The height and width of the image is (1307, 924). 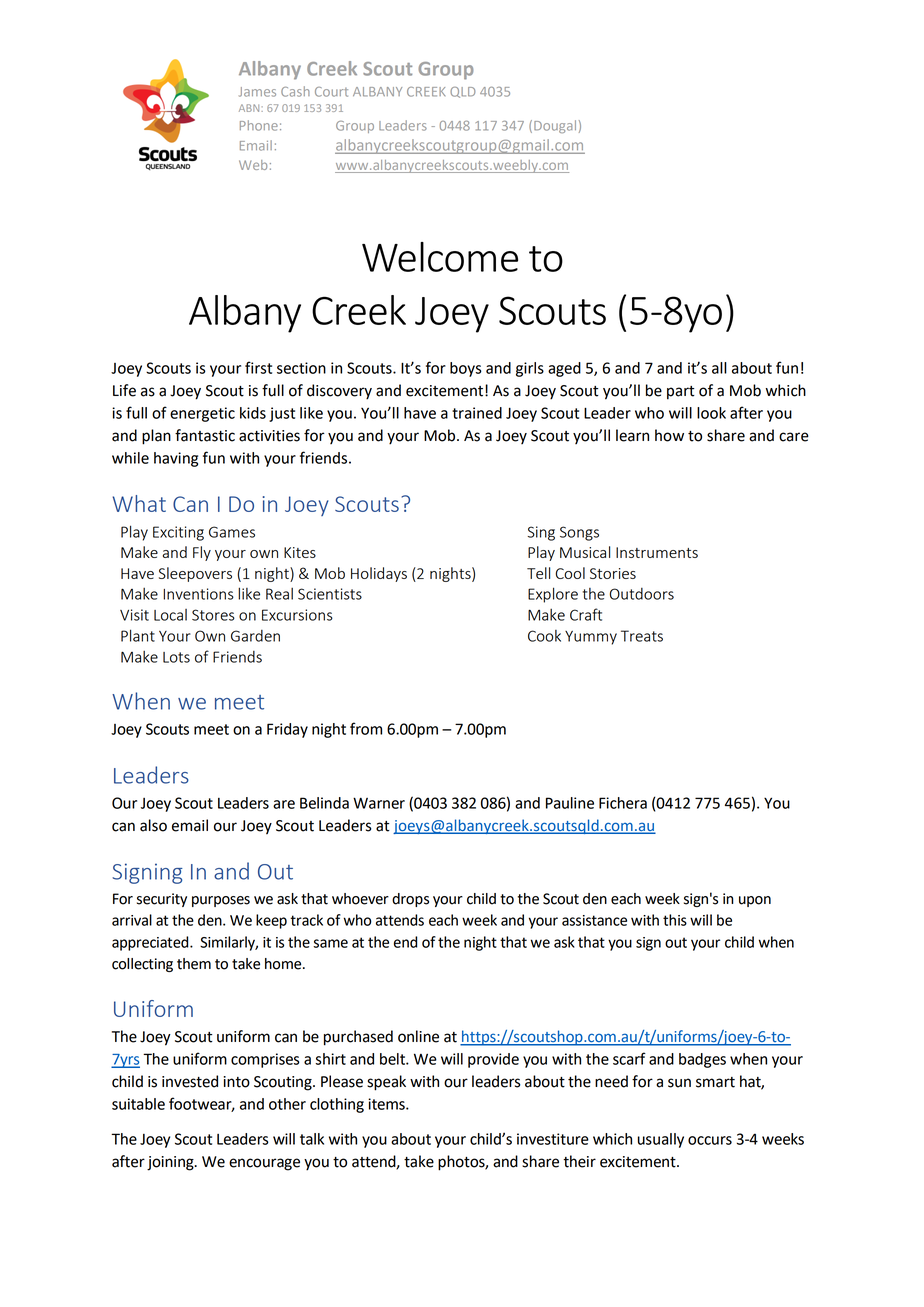 What do you see at coordinates (171, 1163) in the image?
I see `joining` at bounding box center [171, 1163].
